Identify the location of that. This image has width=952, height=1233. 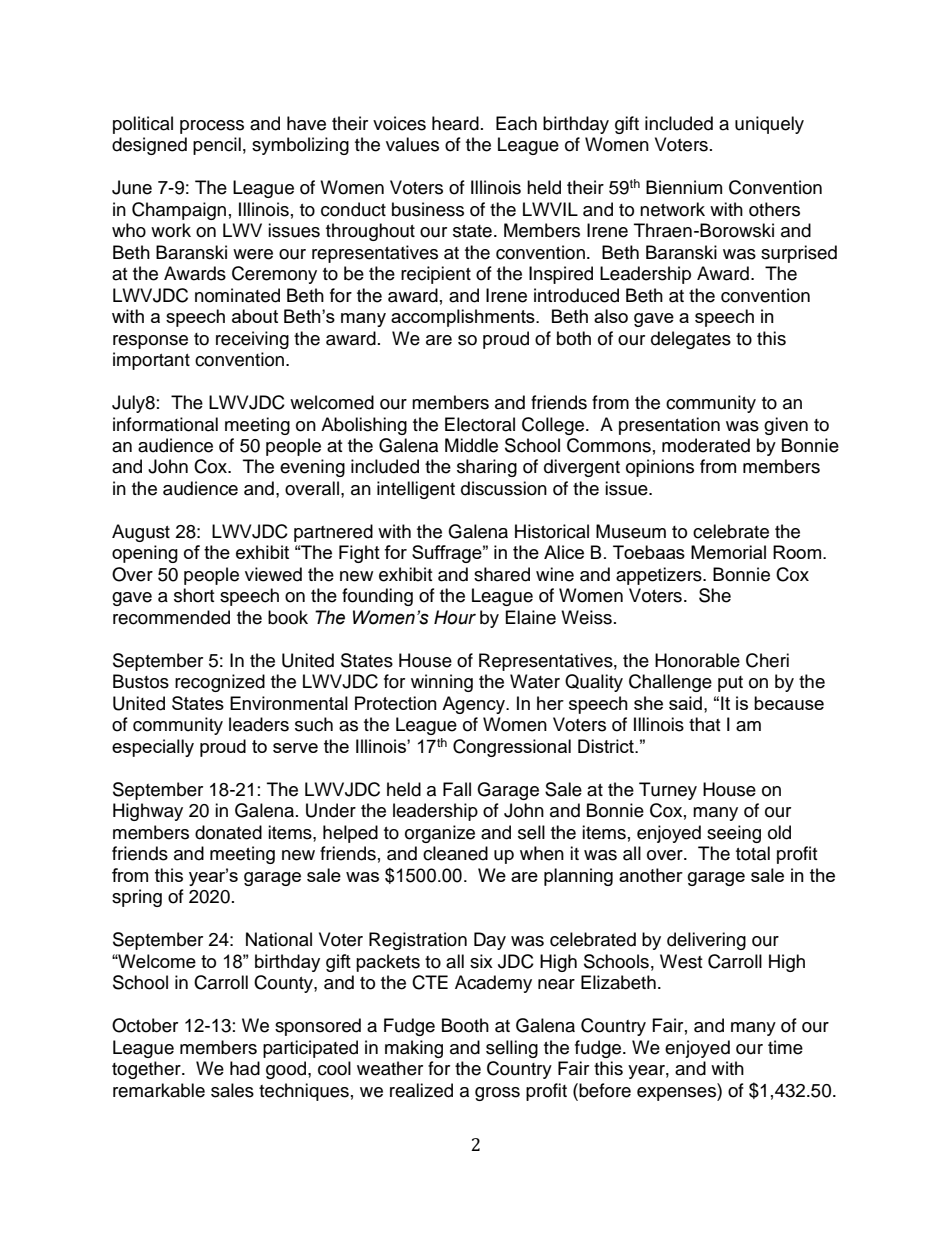
(704, 724).
